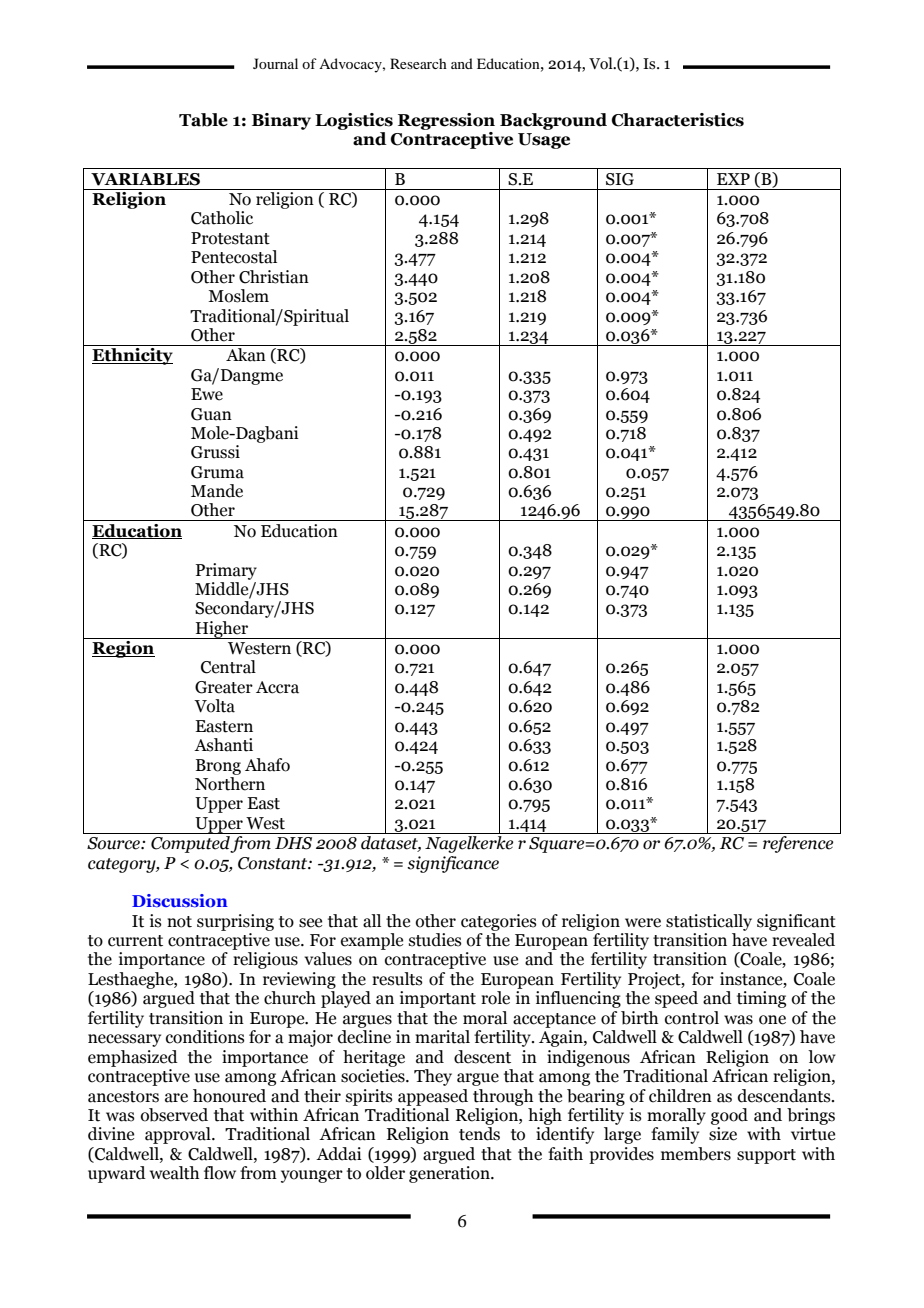 Image resolution: width=924 pixels, height=1308 pixels. I want to click on Table, so click(203, 120).
